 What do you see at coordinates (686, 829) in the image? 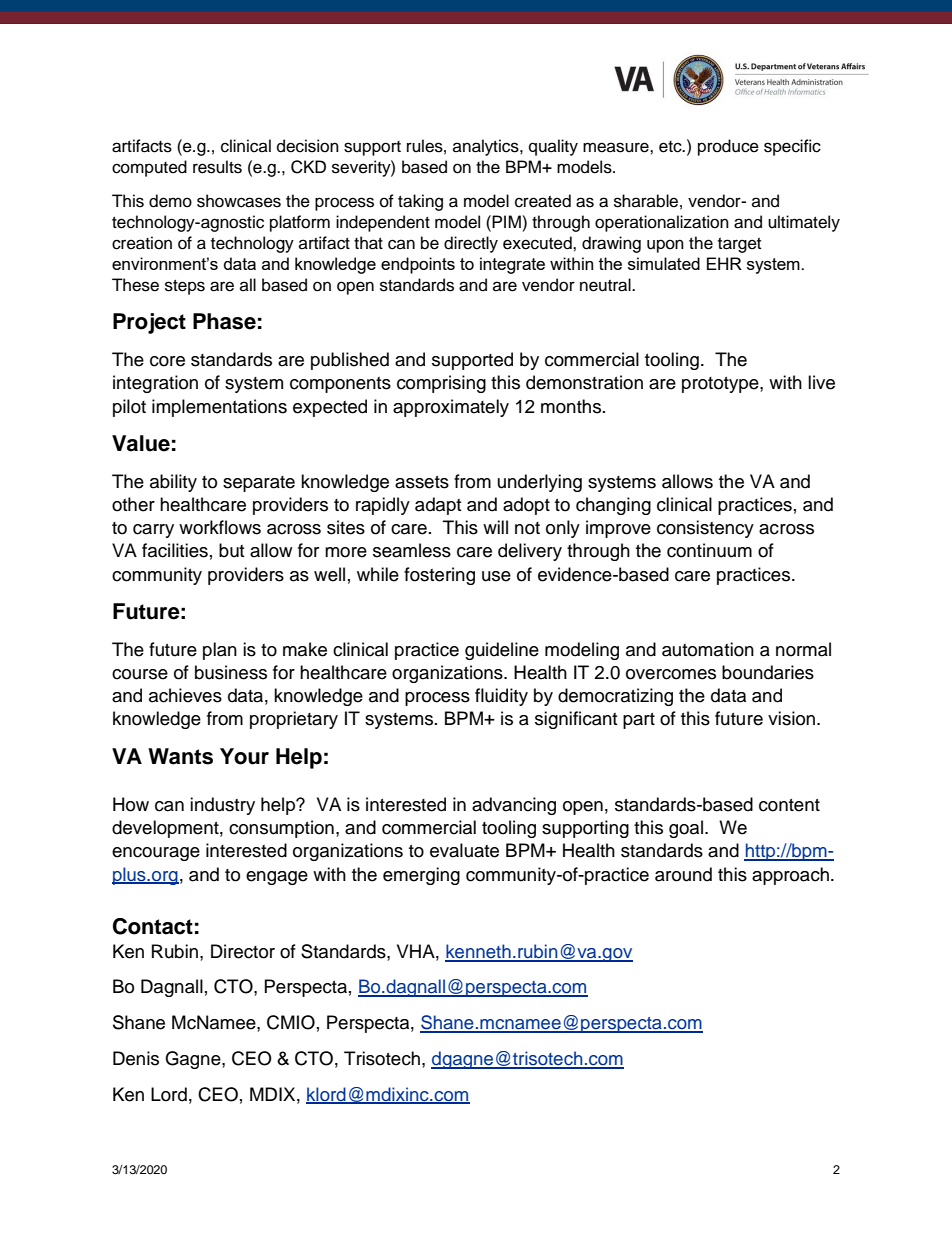
I see `goal` at bounding box center [686, 829].
